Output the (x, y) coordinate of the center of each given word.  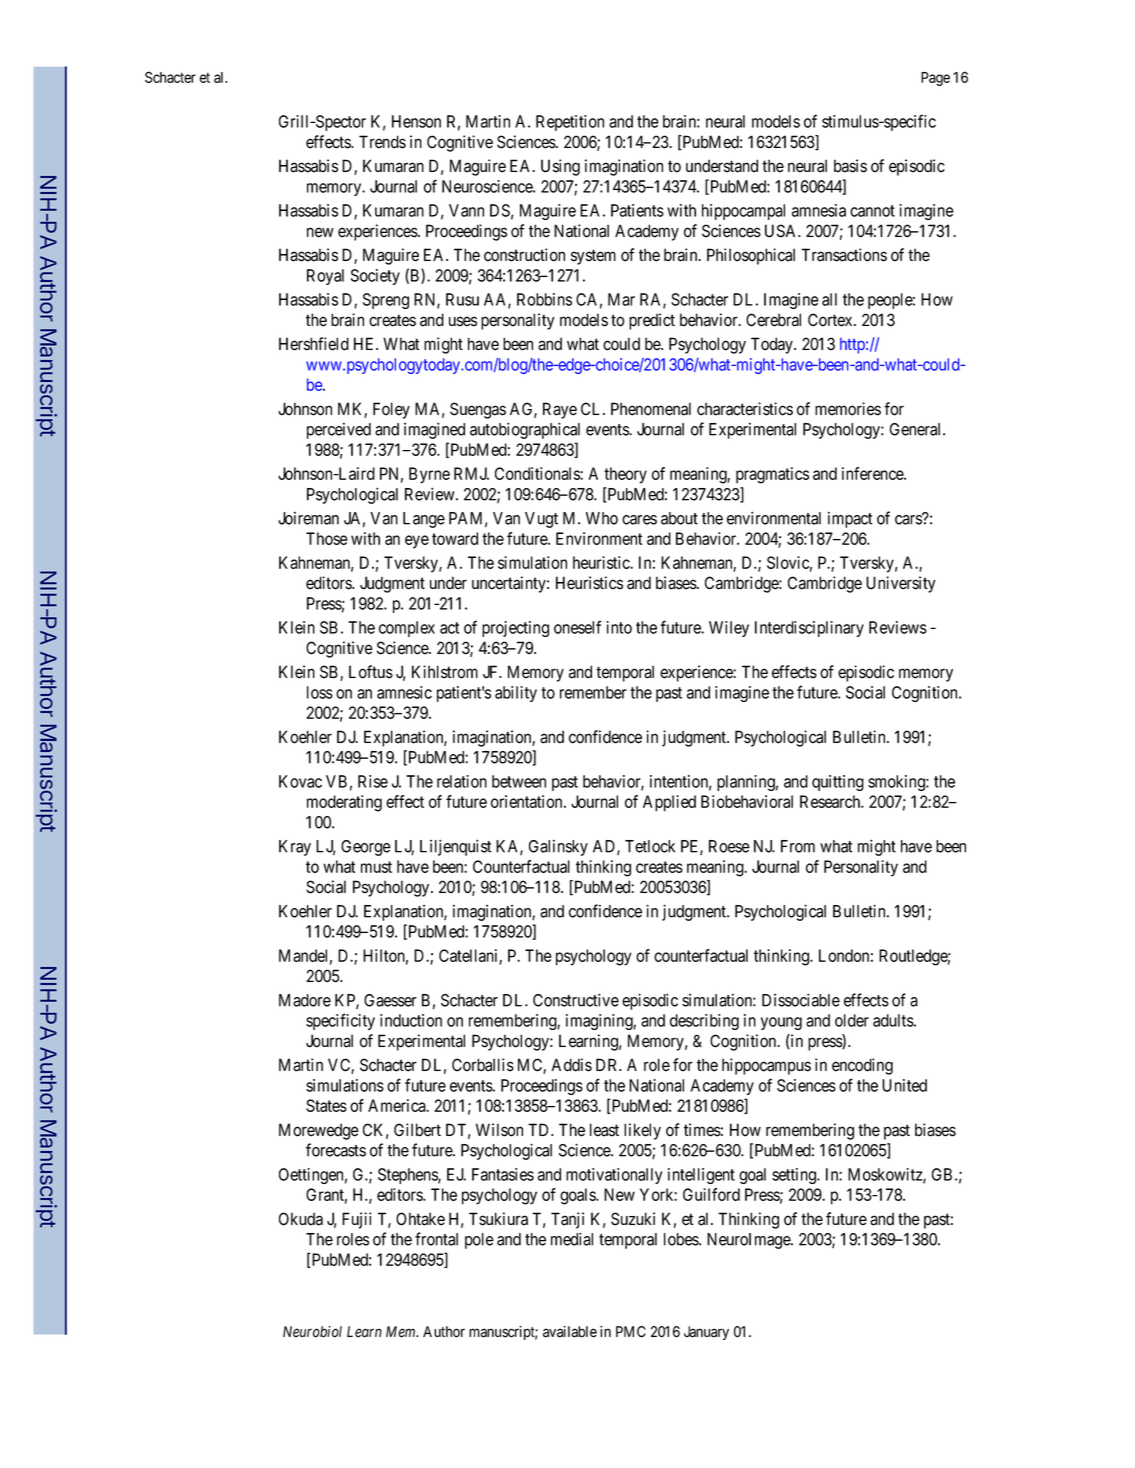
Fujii (356, 1220)
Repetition (570, 123)
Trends (382, 142)
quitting (838, 783)
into (619, 627)
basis (850, 166)
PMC (631, 1331)
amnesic (404, 692)
